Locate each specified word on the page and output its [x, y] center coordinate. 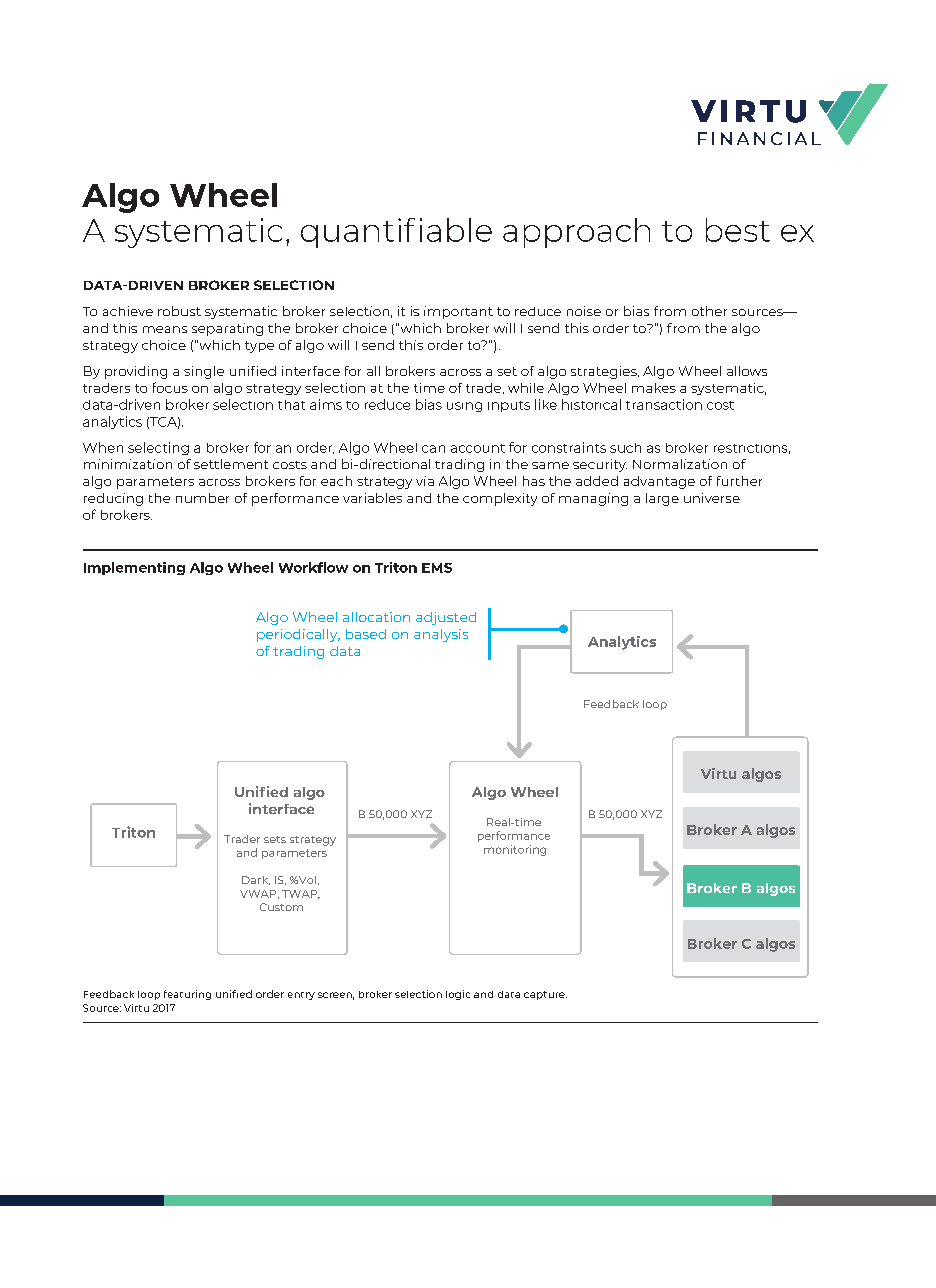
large [662, 499]
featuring [187, 995]
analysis [441, 635]
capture [545, 995]
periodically [298, 635]
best [738, 230]
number [202, 498]
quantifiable [396, 233]
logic [458, 995]
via [425, 481]
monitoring [515, 850]
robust [179, 311]
